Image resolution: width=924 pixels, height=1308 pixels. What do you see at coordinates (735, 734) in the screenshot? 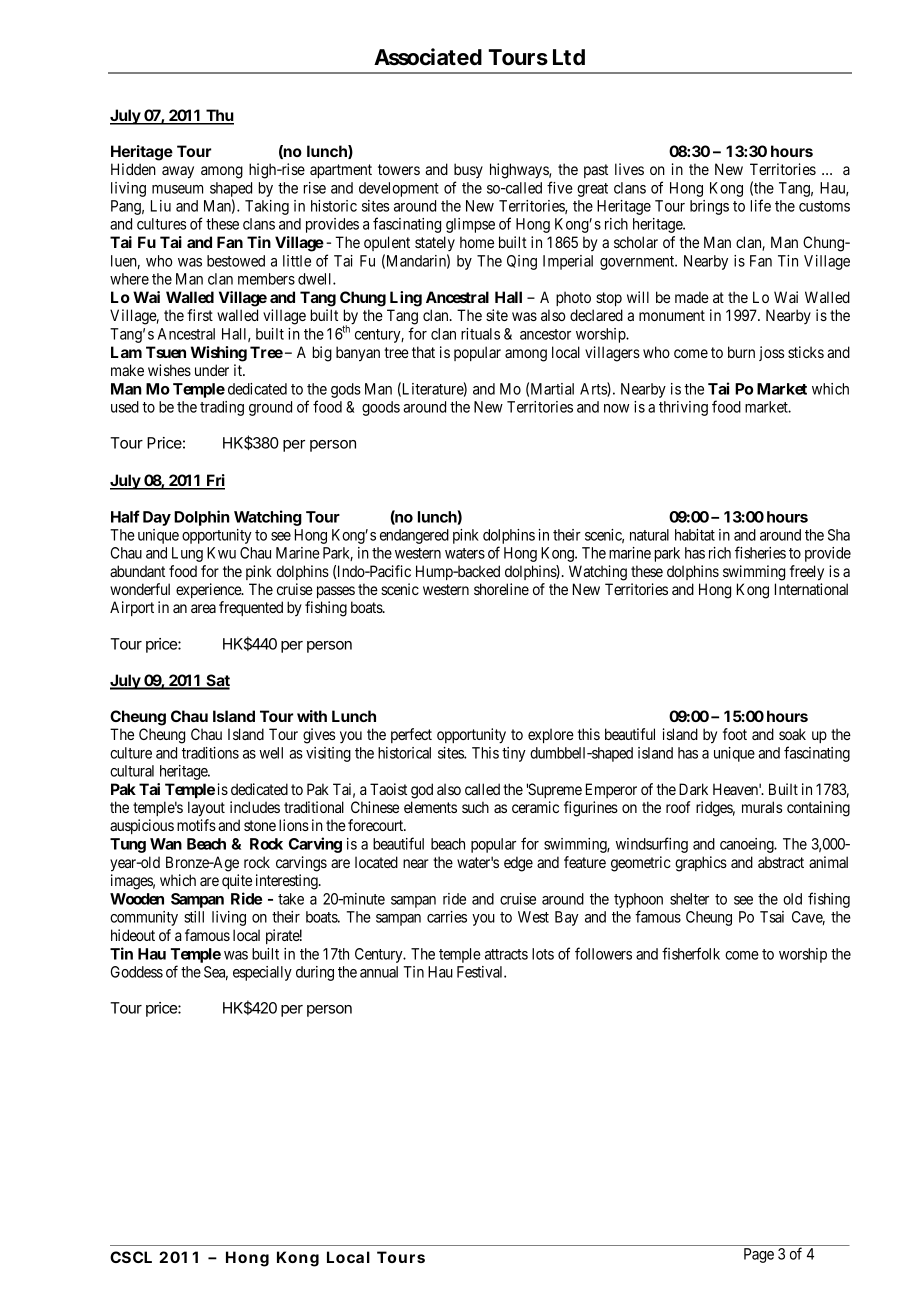
I see `foot` at bounding box center [735, 734].
